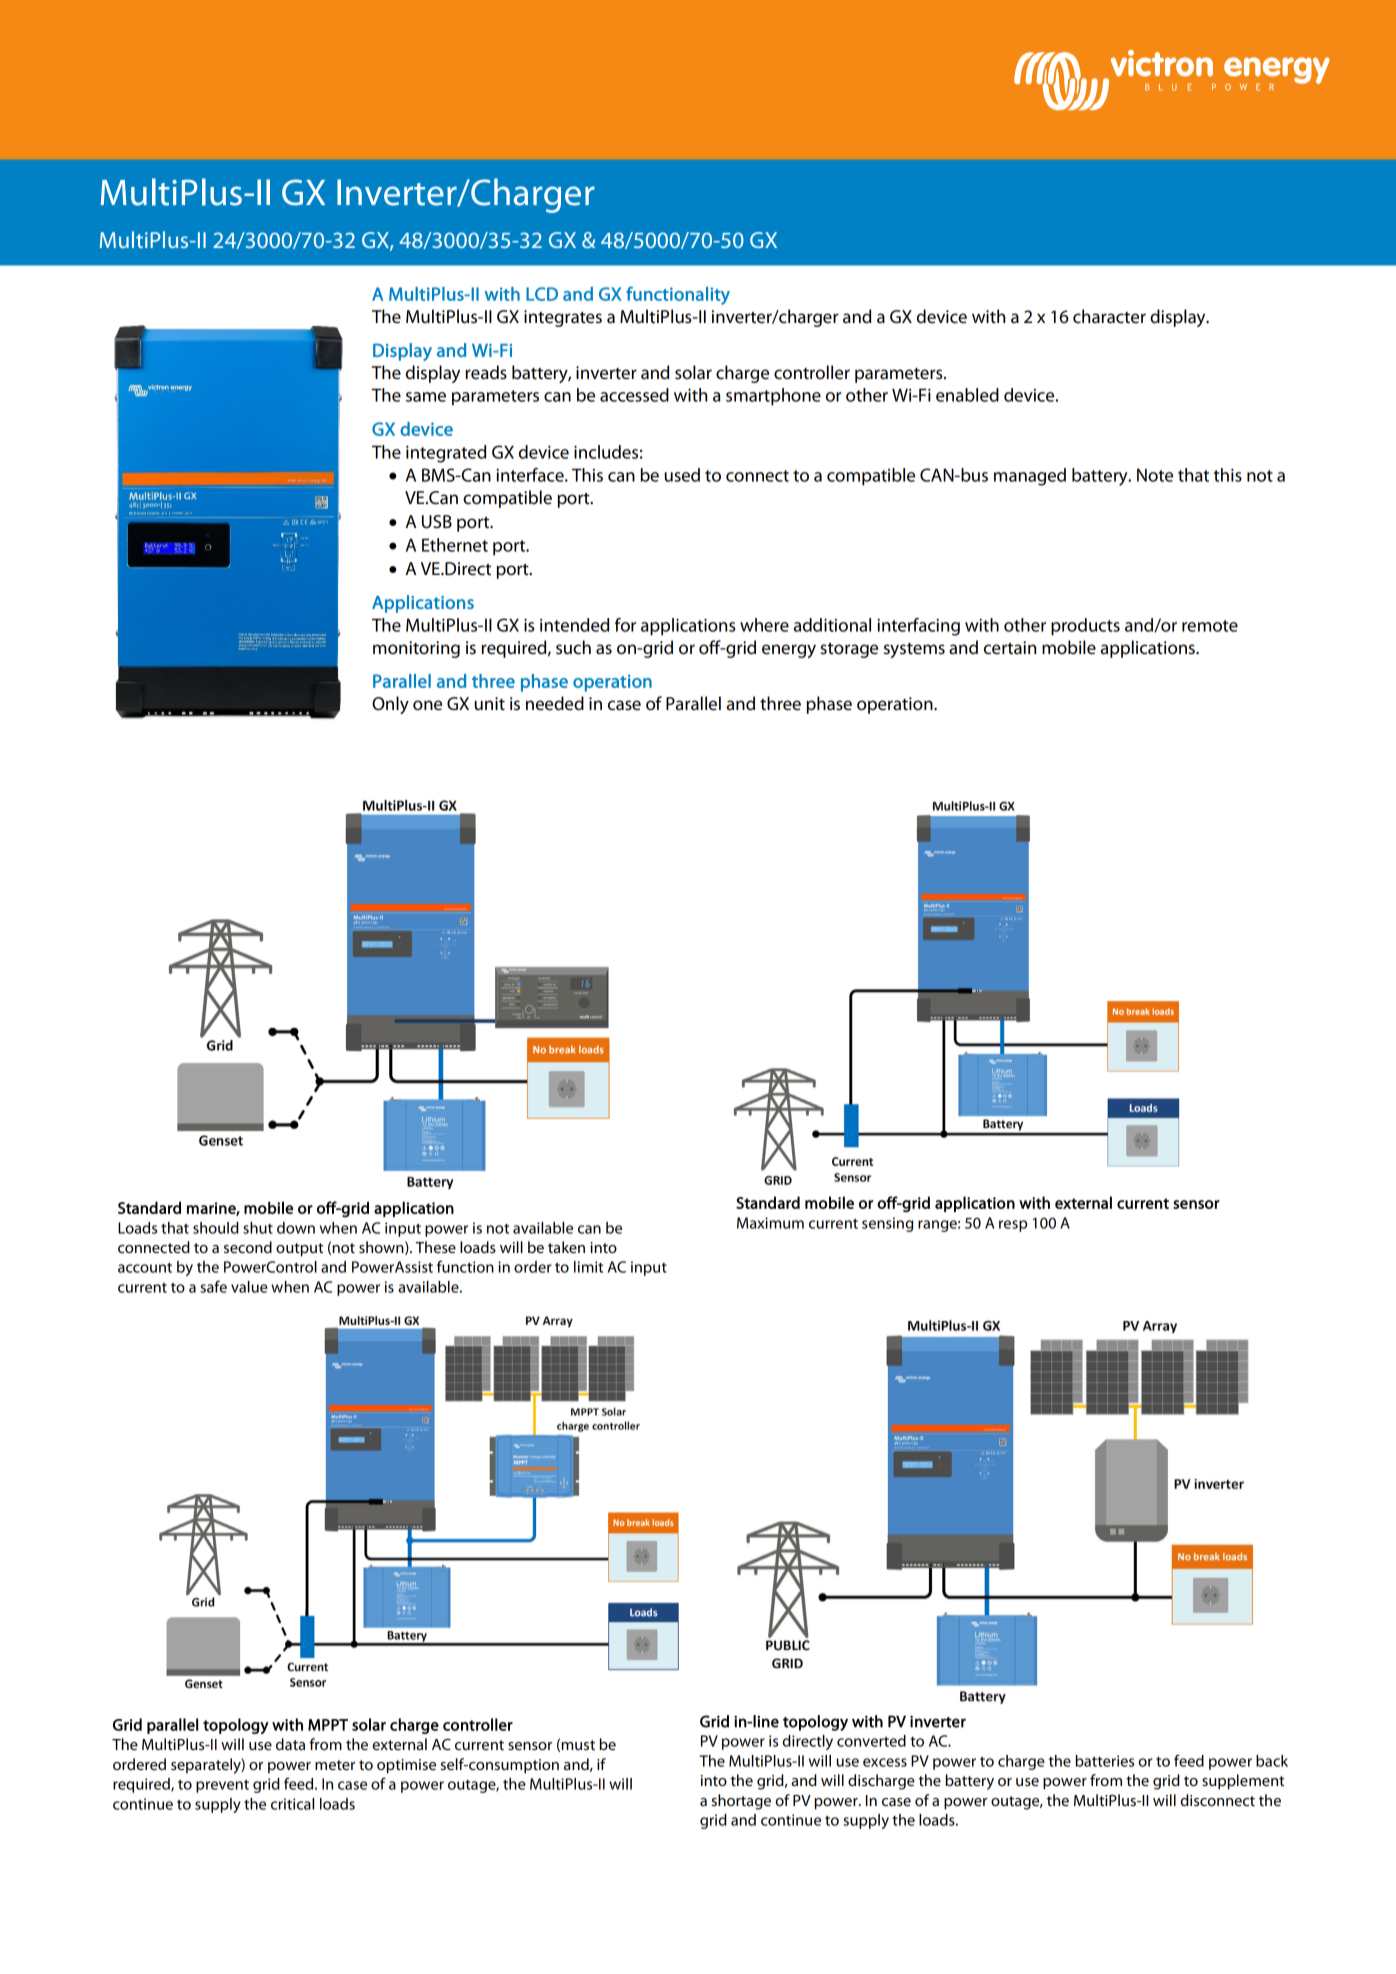 The width and height of the screenshot is (1396, 1974). I want to click on same, so click(426, 397).
